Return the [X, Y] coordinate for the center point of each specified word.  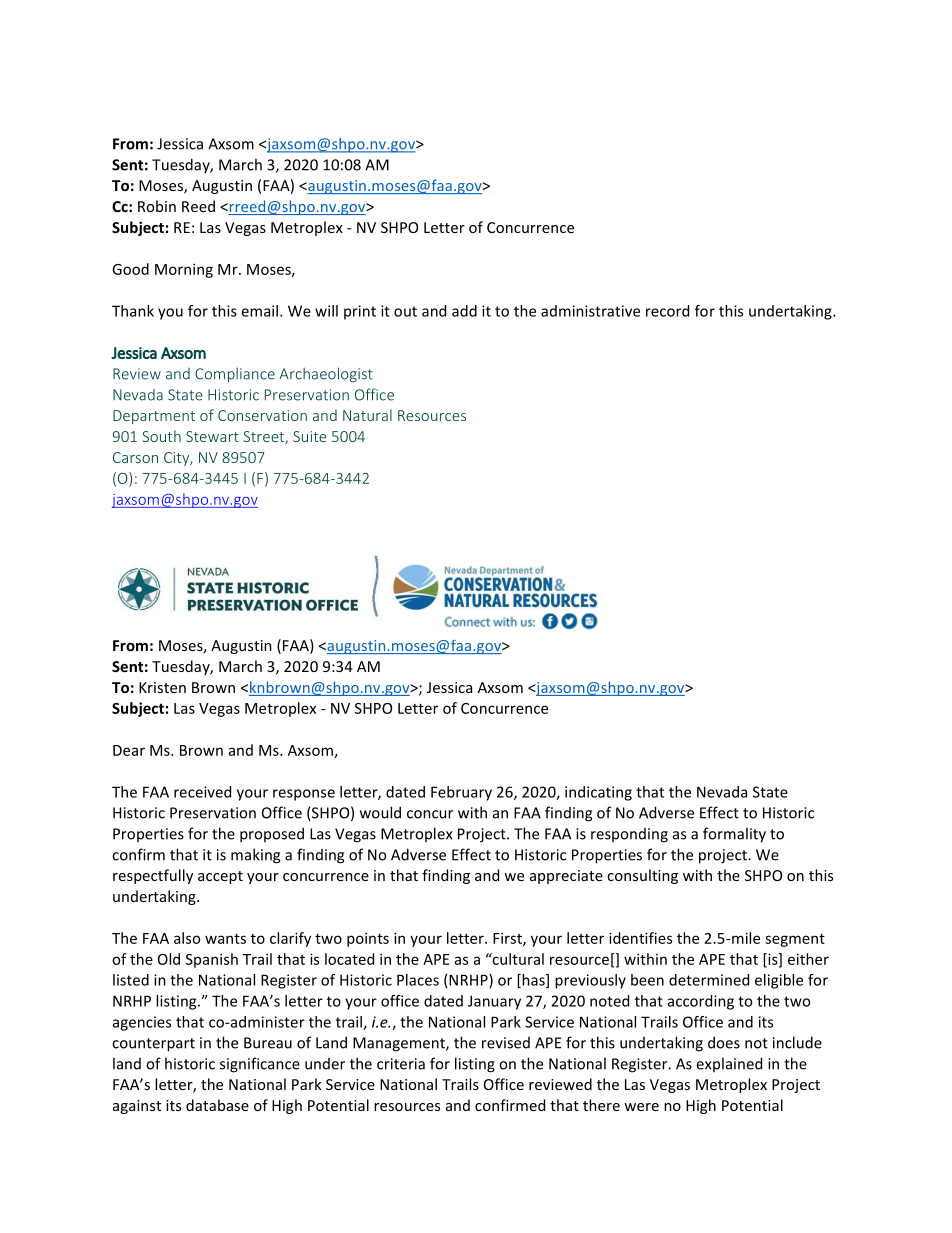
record [667, 311]
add [464, 311]
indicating [598, 793]
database [217, 1105]
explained [729, 1064]
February [461, 793]
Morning [184, 270]
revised [506, 1043]
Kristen [162, 687]
